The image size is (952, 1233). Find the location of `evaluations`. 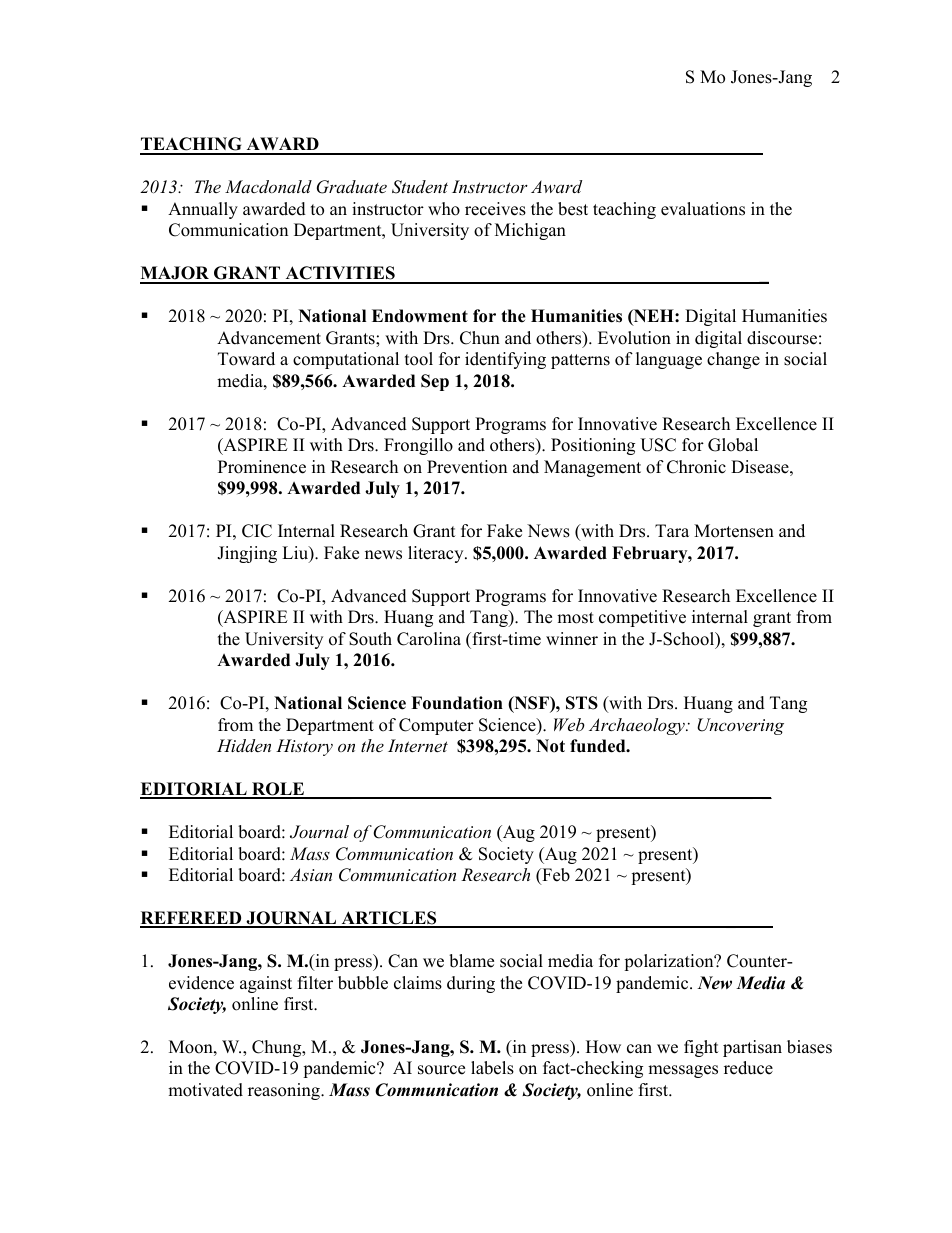

evaluations is located at coordinates (703, 209).
